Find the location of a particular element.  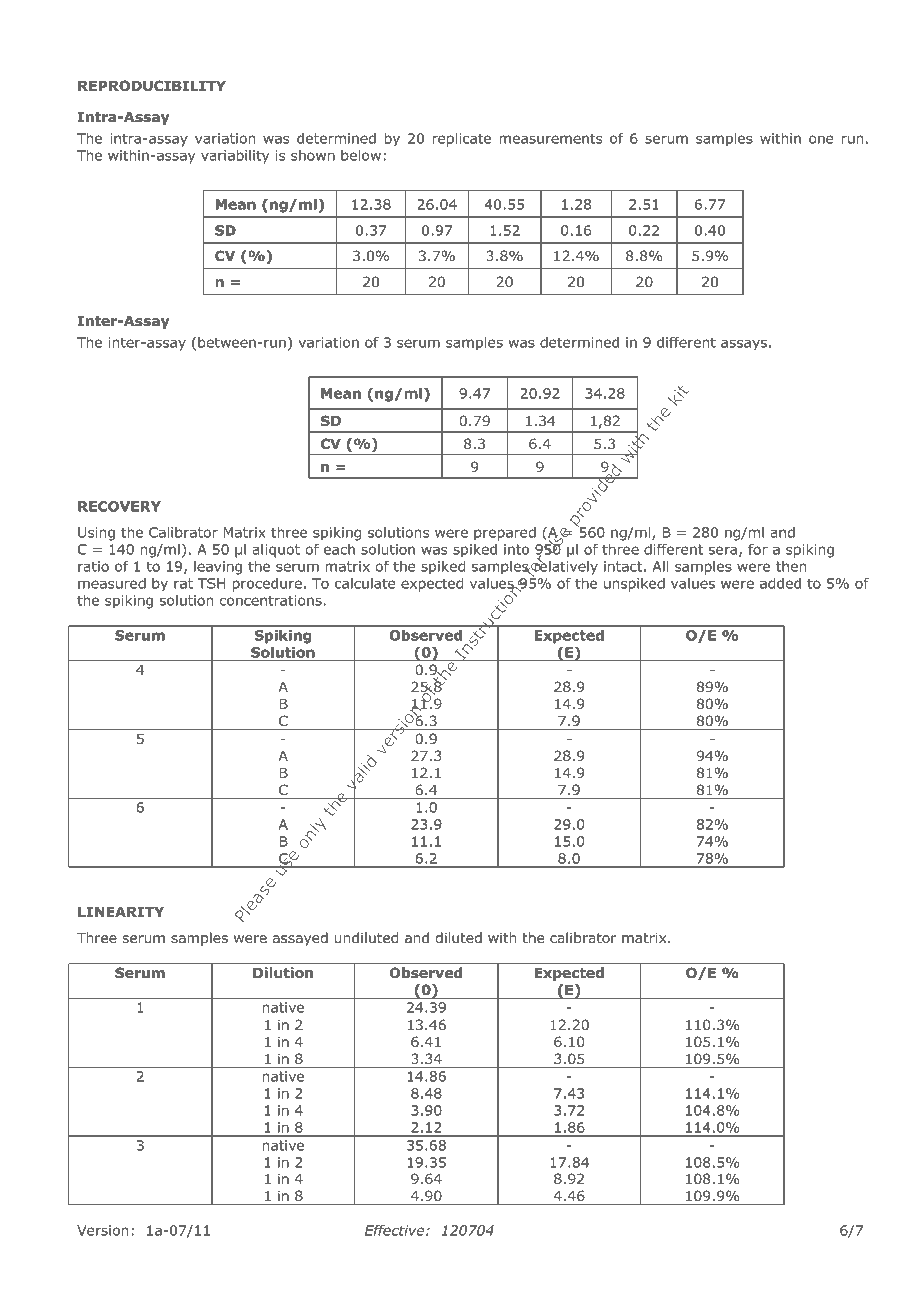

LINEARITY is located at coordinates (121, 912).
